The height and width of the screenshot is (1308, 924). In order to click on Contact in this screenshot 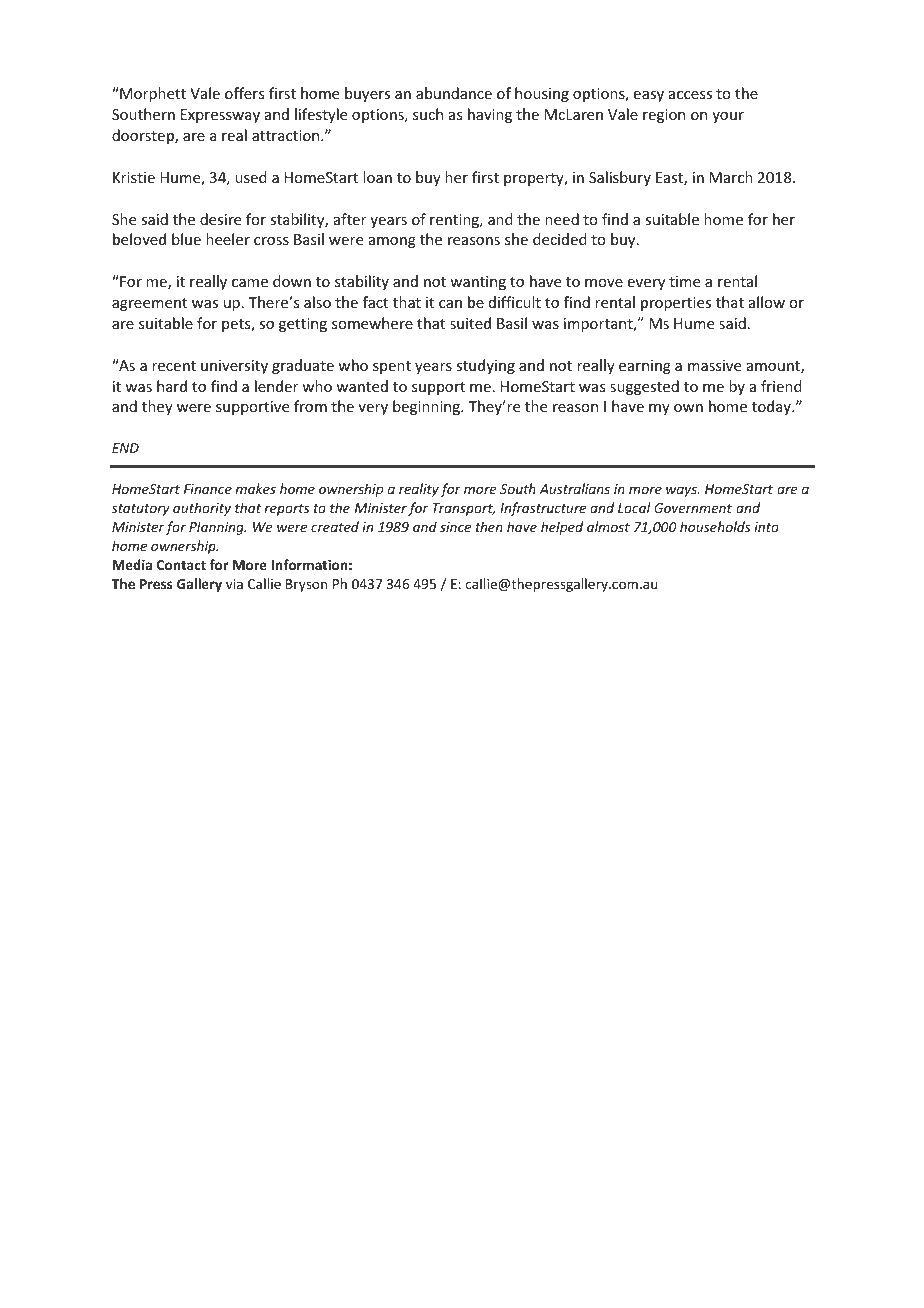, I will do `click(181, 565)`.
